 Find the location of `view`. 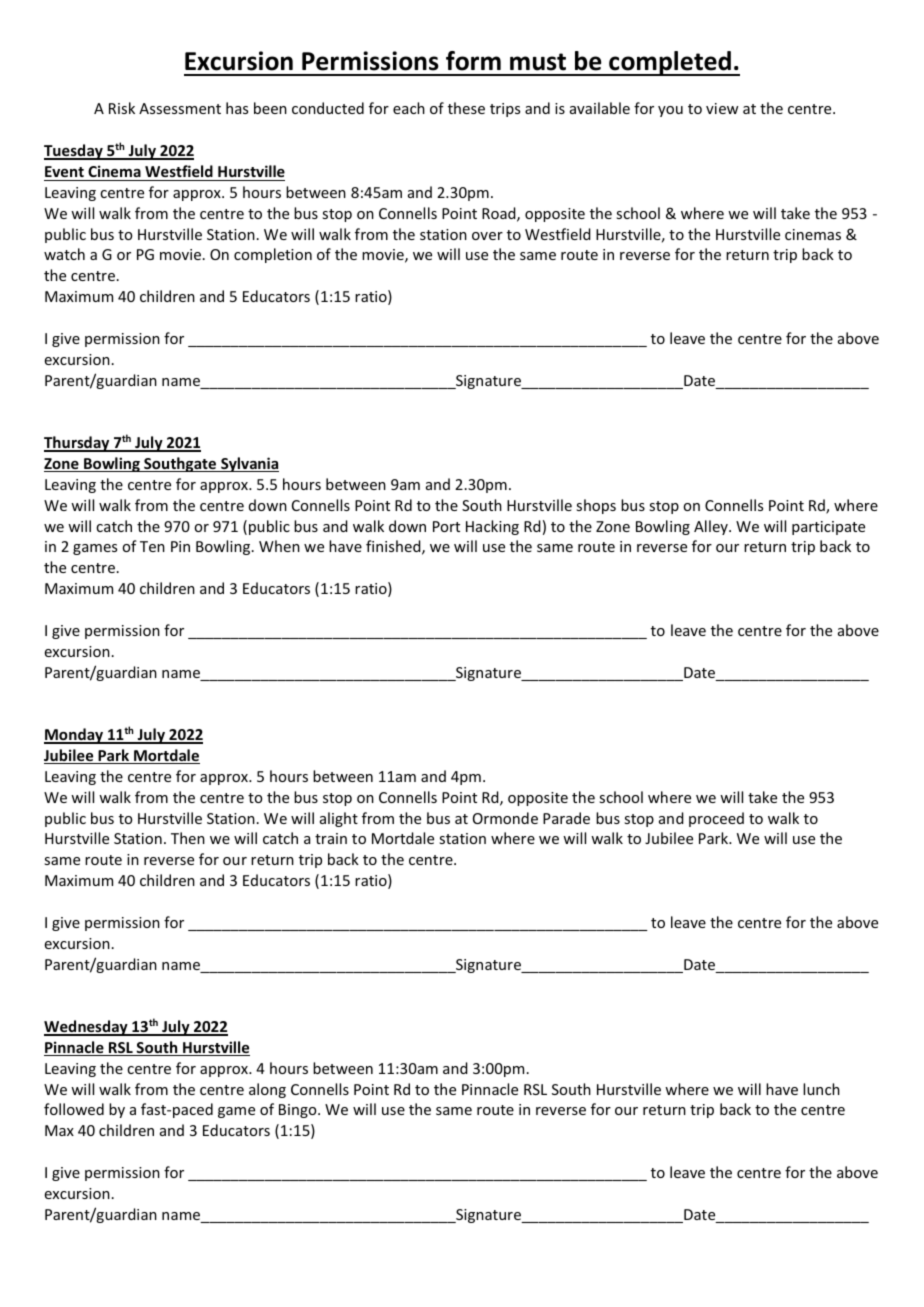

view is located at coordinates (722, 108).
